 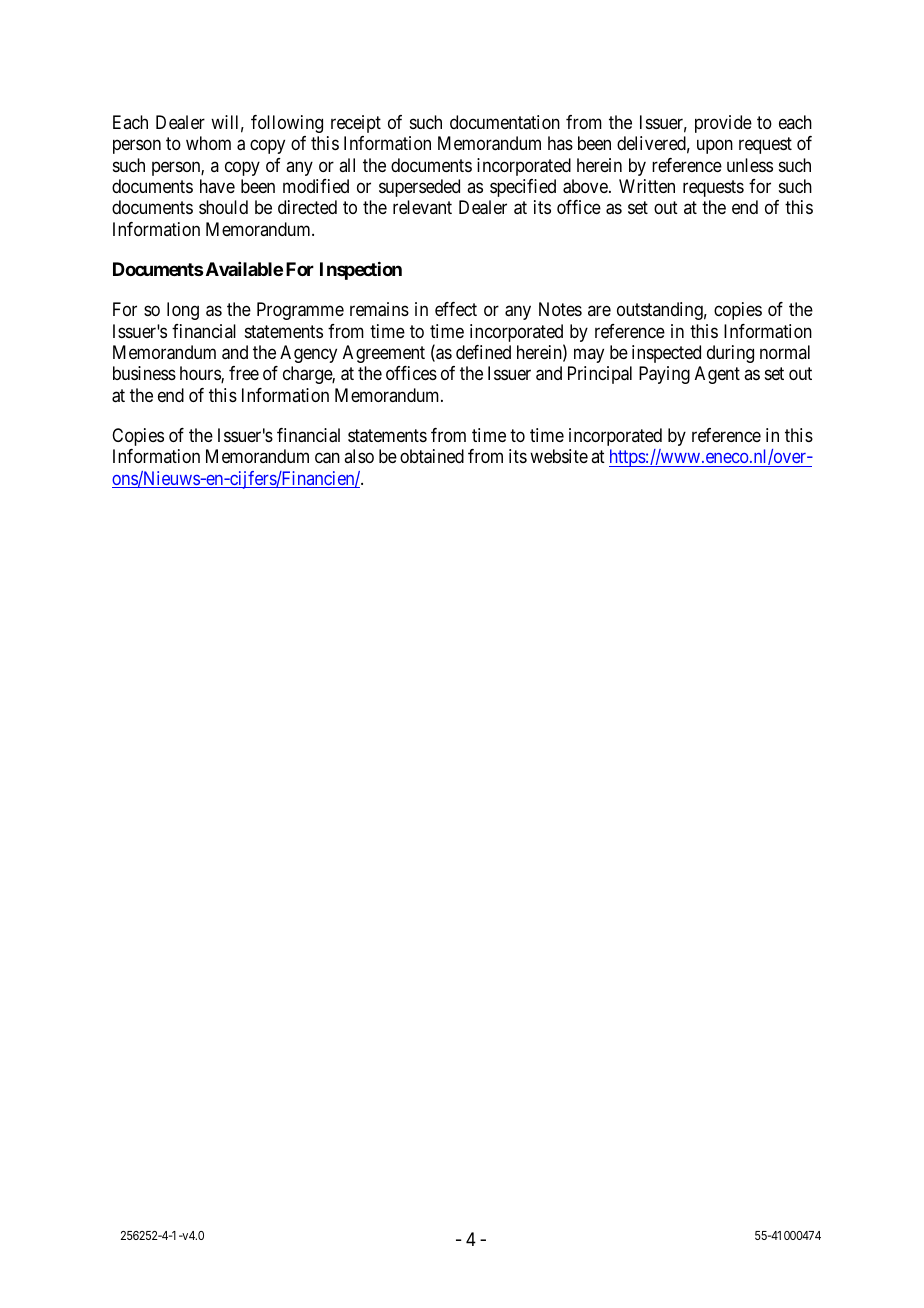 What do you see at coordinates (223, 207) in the image?
I see `should` at bounding box center [223, 207].
